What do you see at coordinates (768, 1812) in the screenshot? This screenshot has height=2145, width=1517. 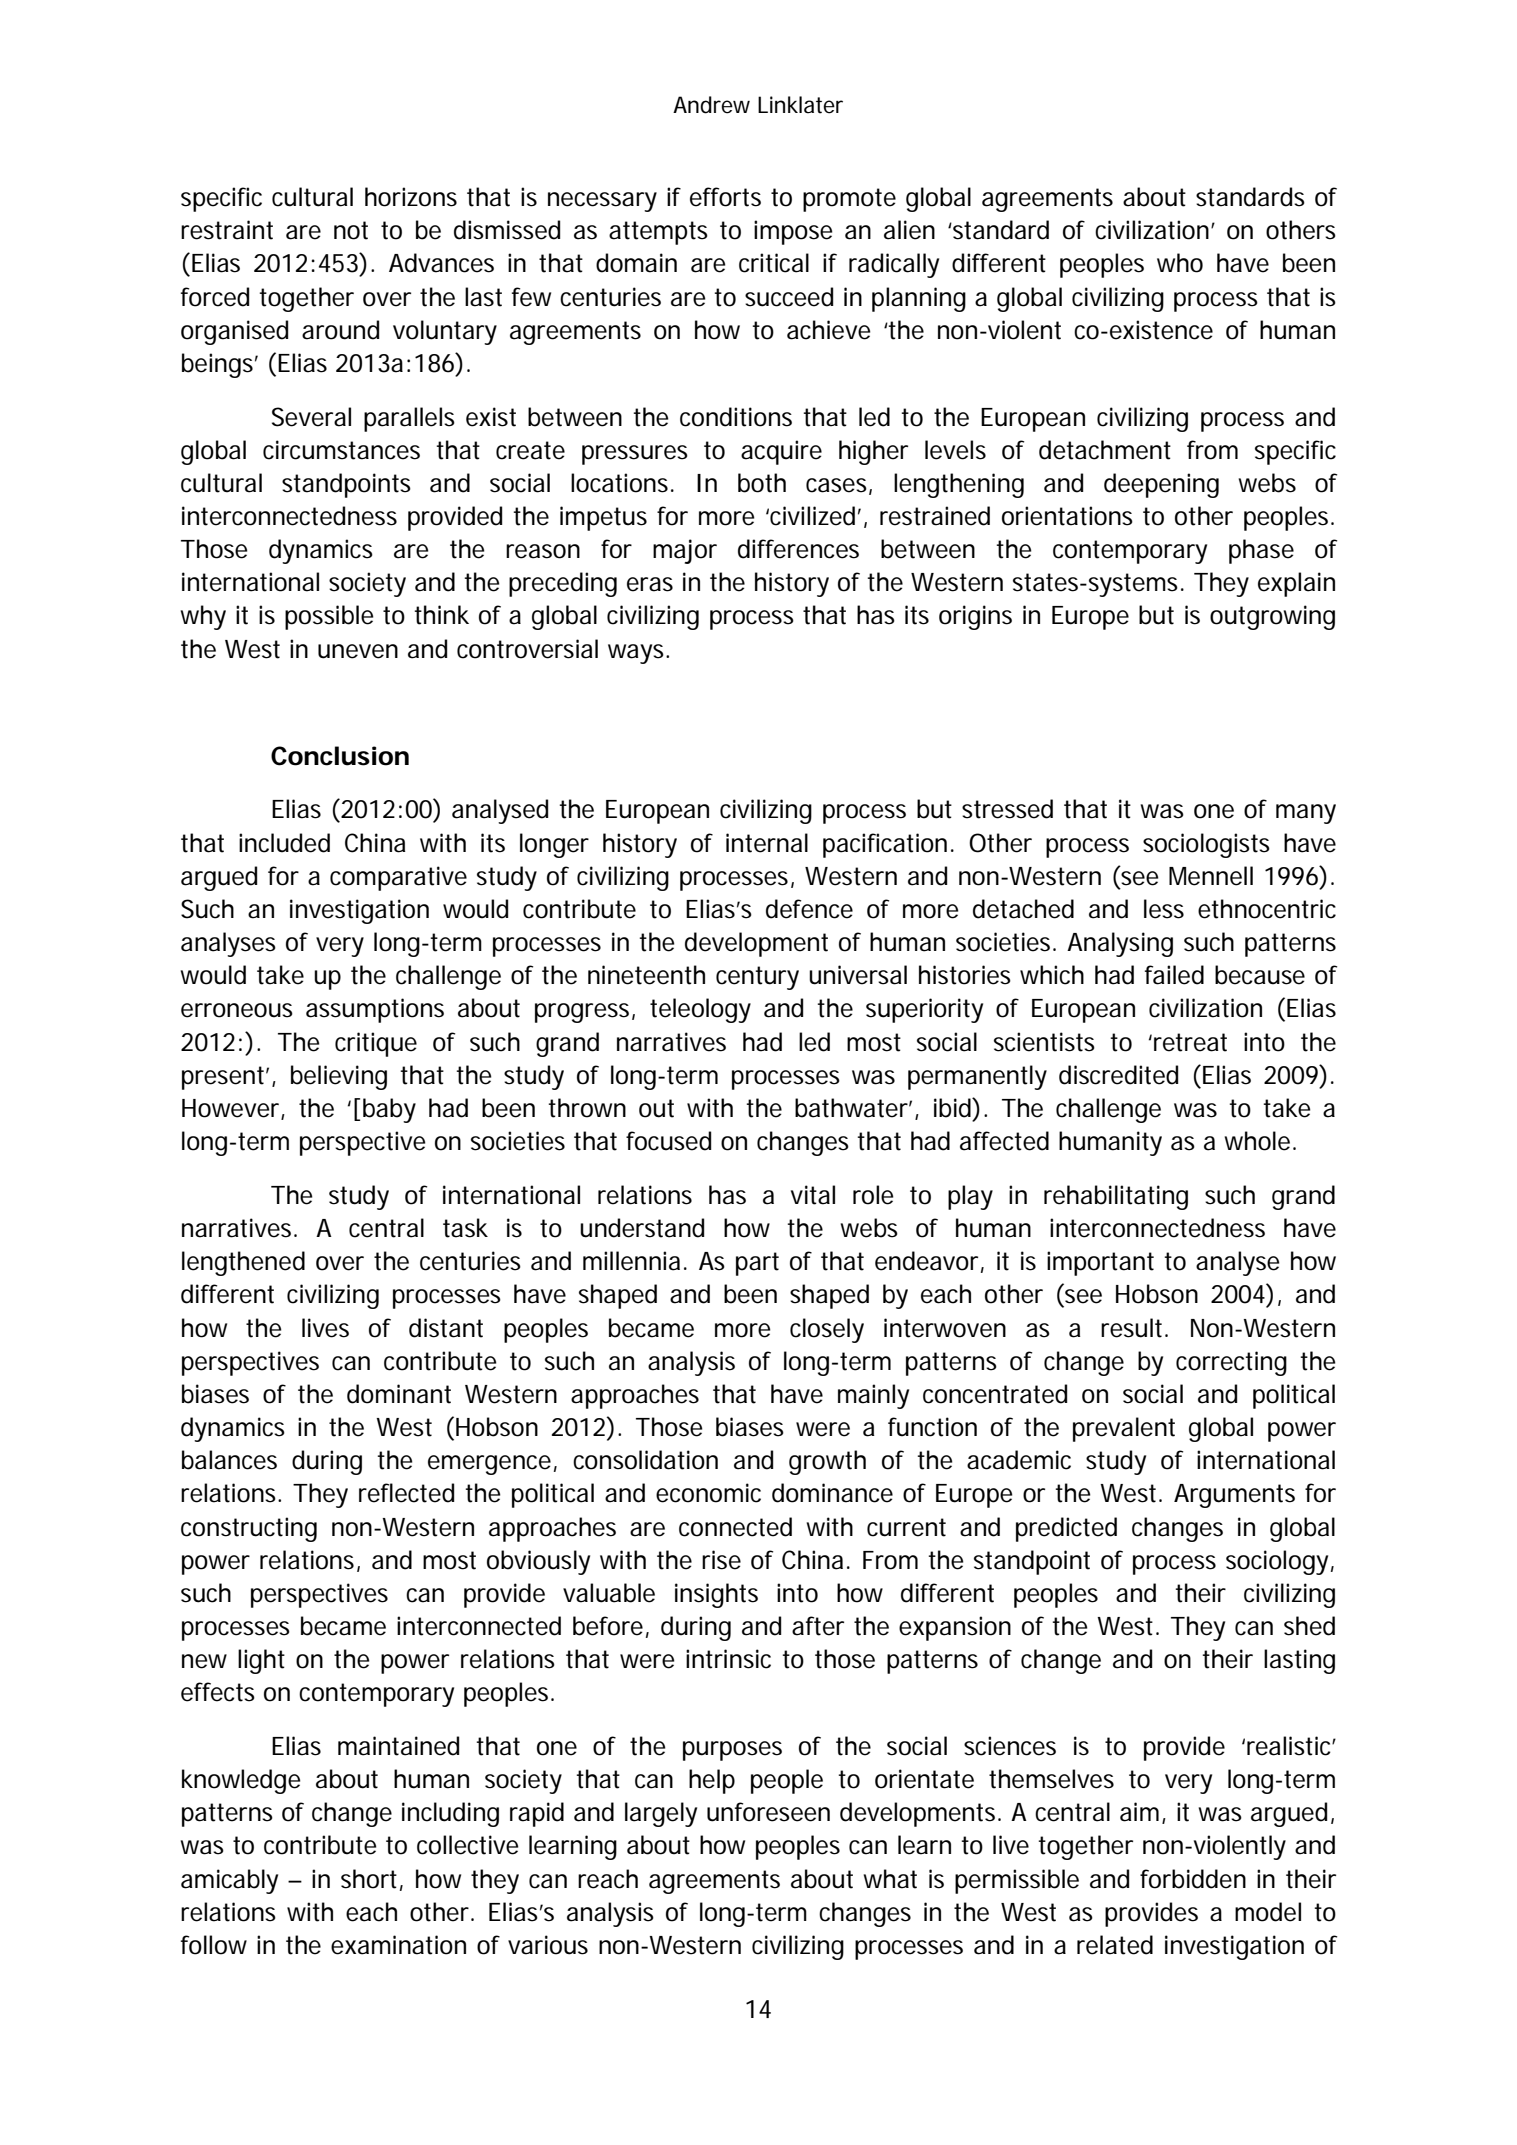 I see `unforeseen` at bounding box center [768, 1812].
